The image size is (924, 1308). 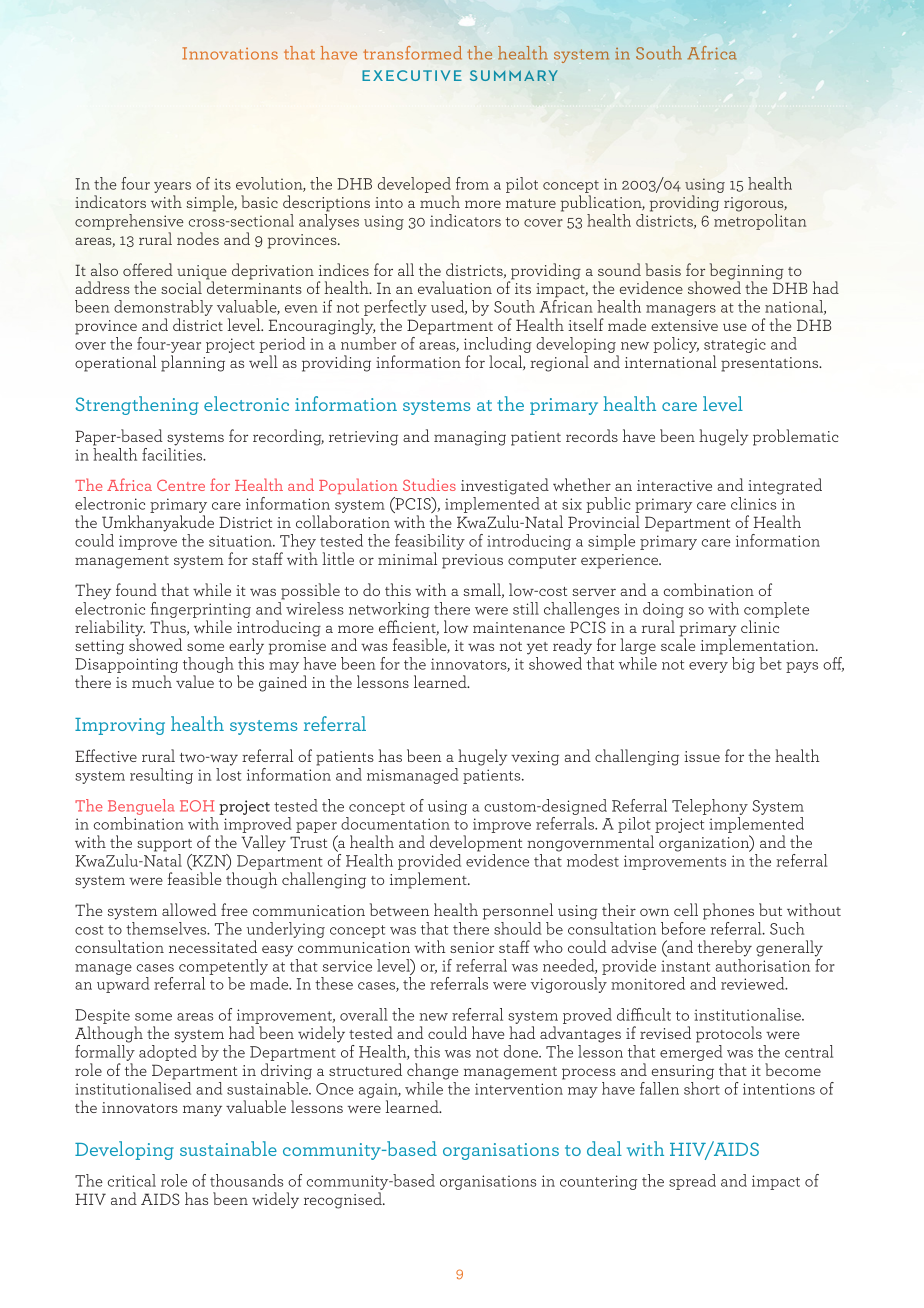 I want to click on strategic, so click(x=735, y=347).
